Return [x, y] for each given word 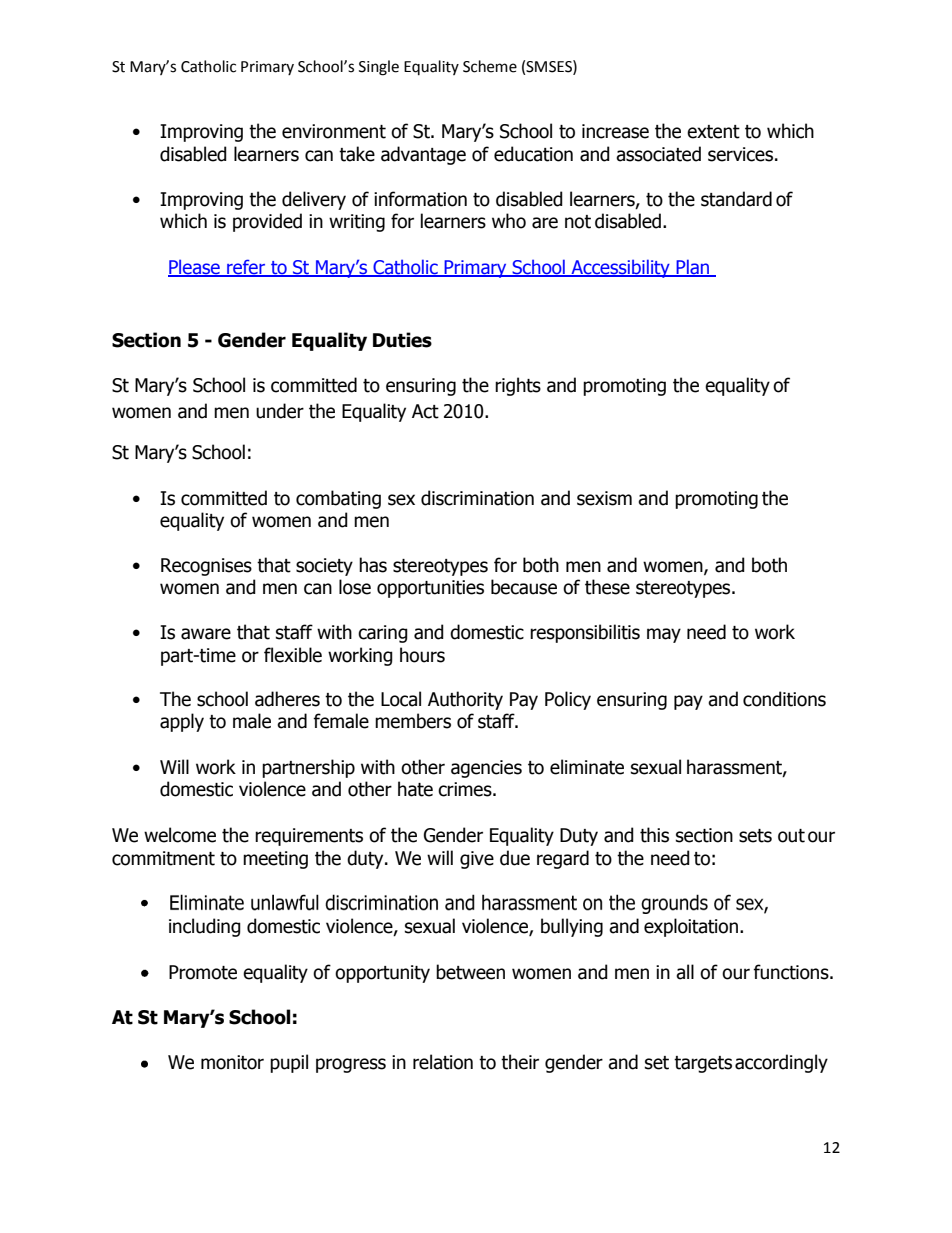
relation [443, 1062]
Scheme [490, 66]
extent [713, 132]
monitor [232, 1062]
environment [334, 131]
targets [703, 1064]
